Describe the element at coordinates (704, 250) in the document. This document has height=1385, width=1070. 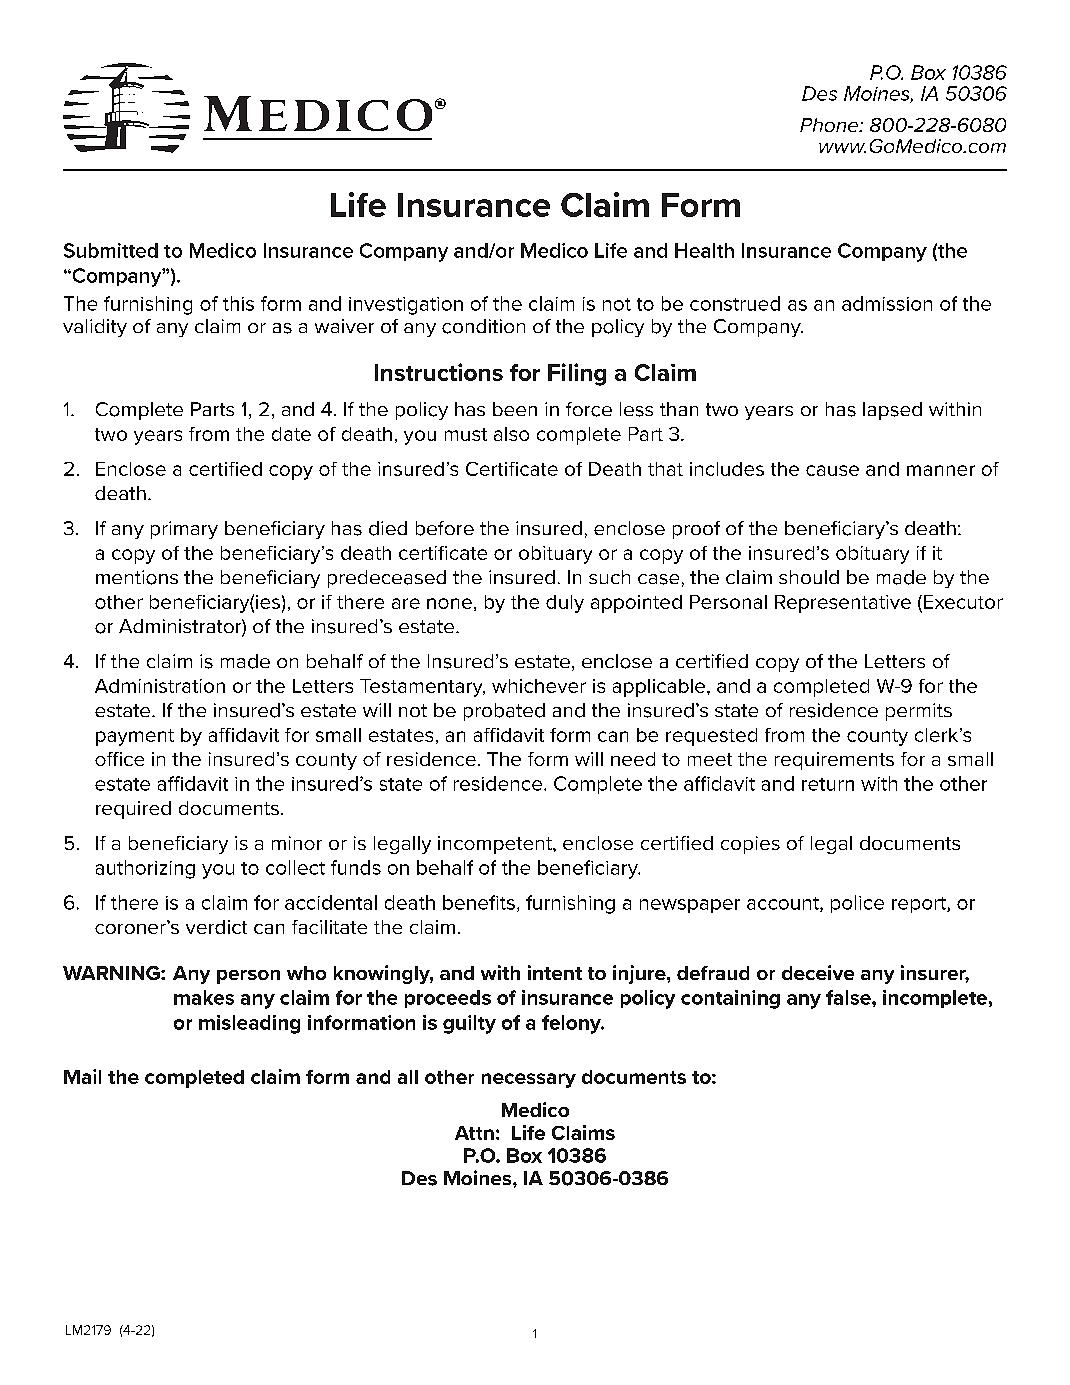
I see `Health` at that location.
